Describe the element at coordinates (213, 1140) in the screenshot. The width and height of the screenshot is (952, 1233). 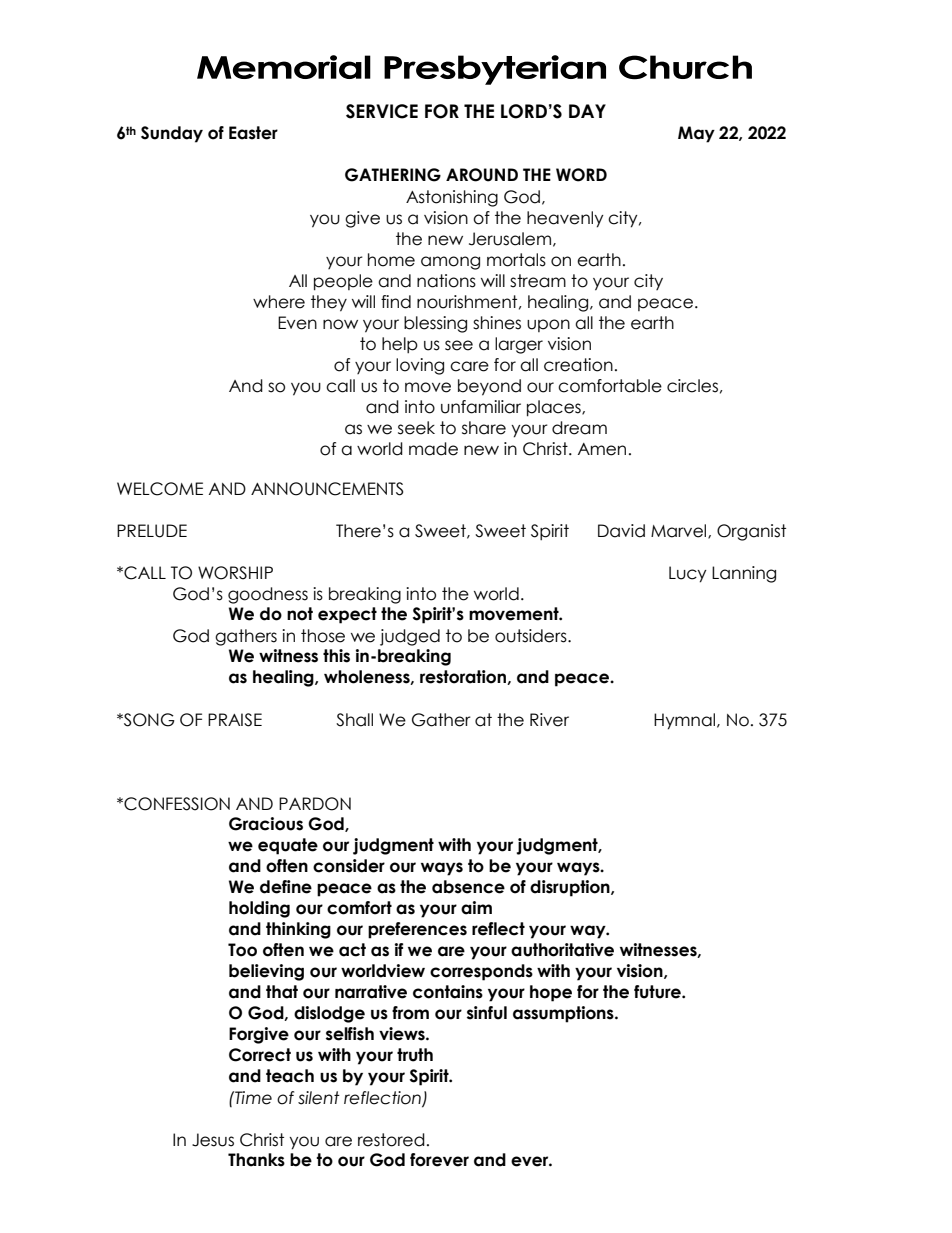
I see `Jesus` at that location.
